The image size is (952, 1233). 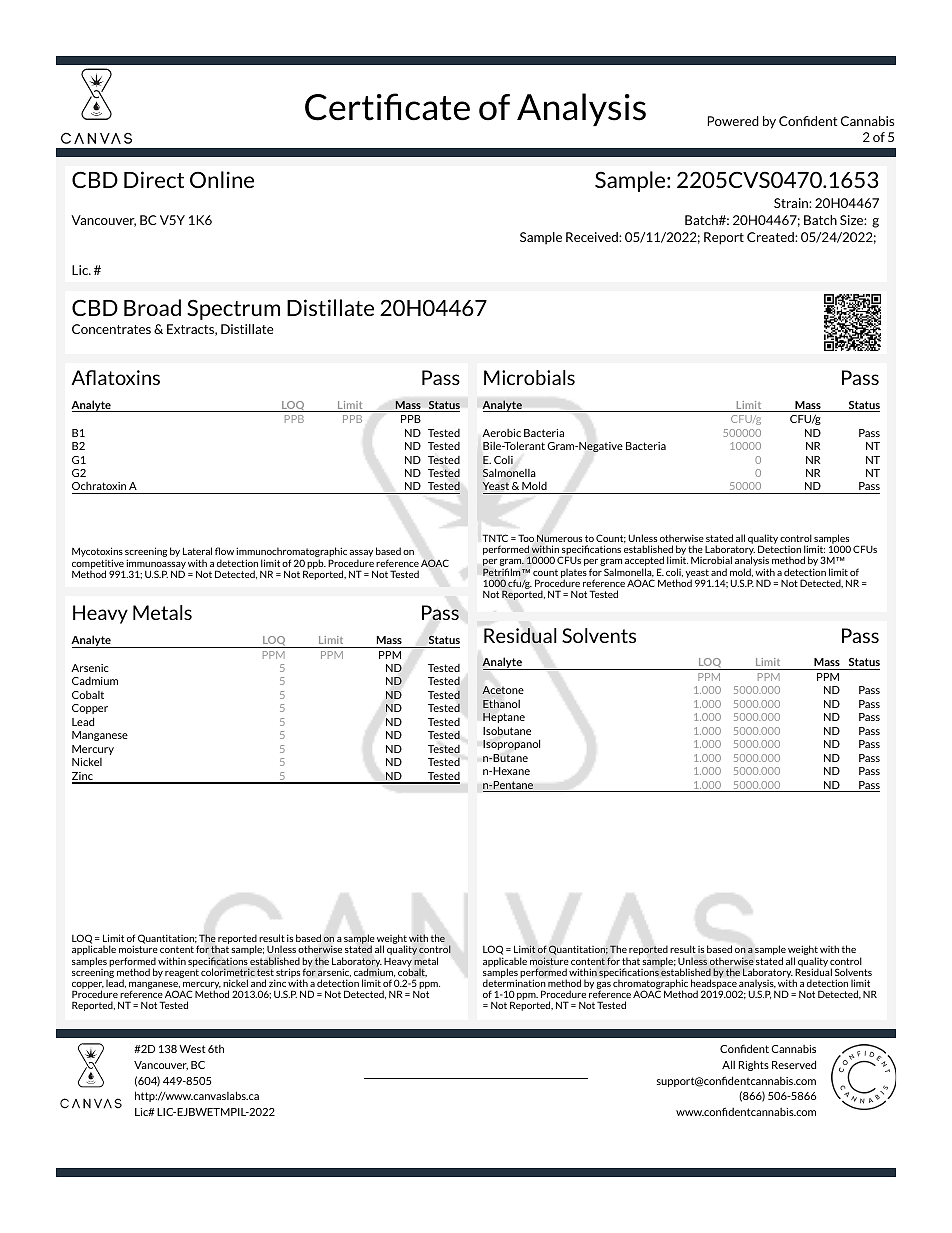 What do you see at coordinates (154, 179) in the screenshot?
I see `Direct` at bounding box center [154, 179].
